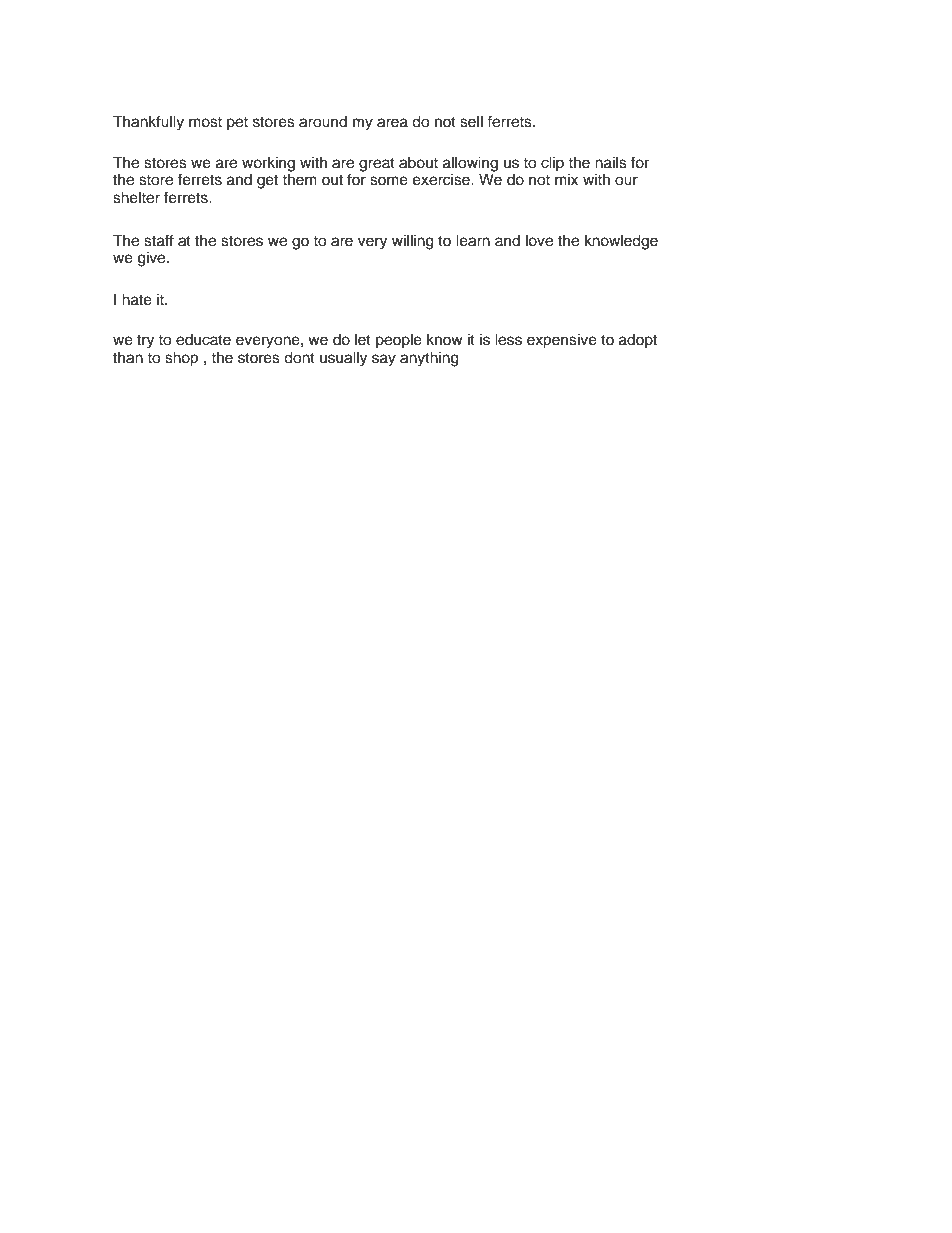  Describe the element at coordinates (137, 299) in the screenshot. I see `hate` at that location.
